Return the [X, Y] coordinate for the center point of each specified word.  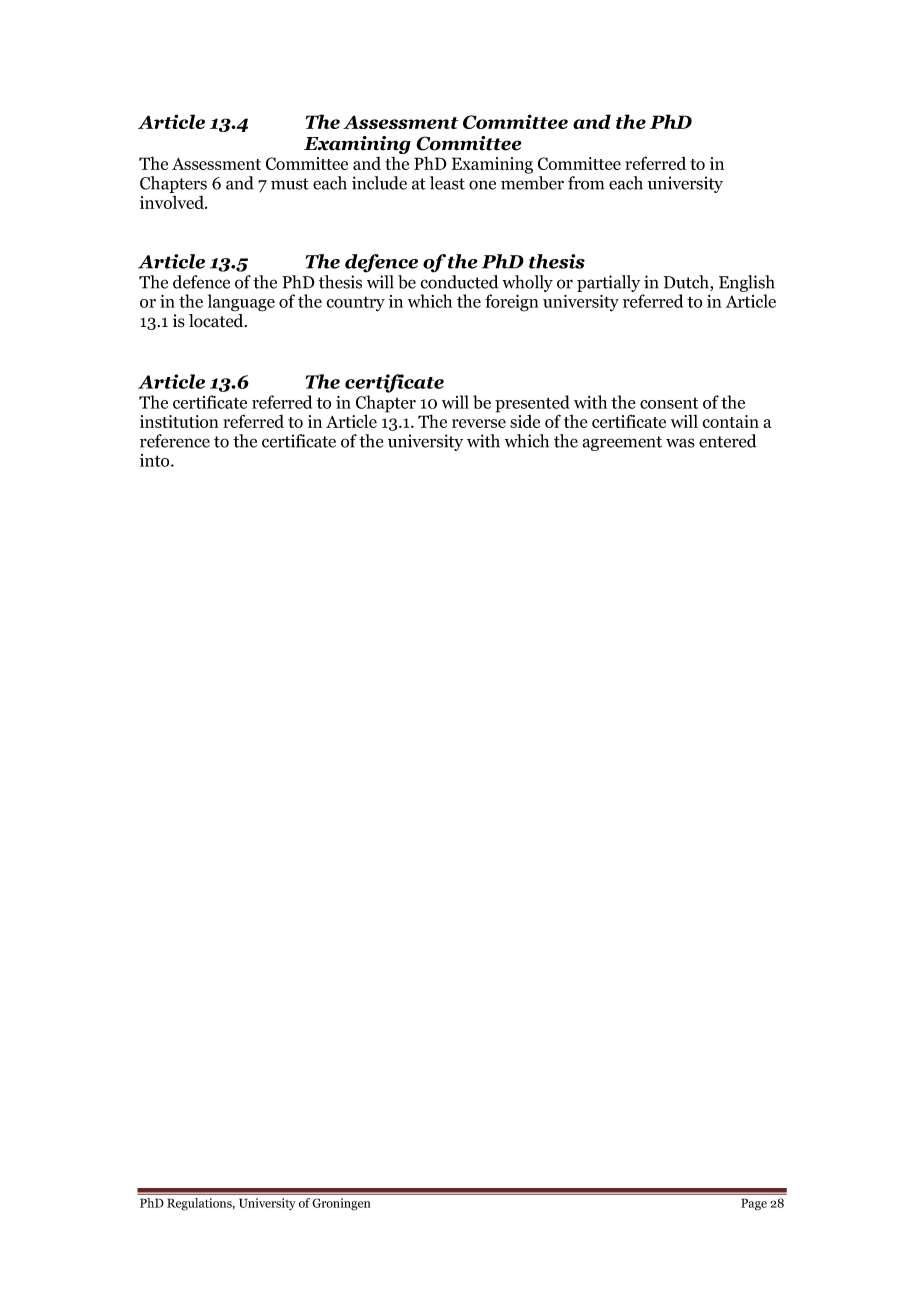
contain [730, 421]
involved [173, 202]
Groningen [341, 1204]
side [525, 421]
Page [754, 1204]
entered [728, 441]
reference [175, 441]
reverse [479, 423]
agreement [622, 443]
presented [532, 405]
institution [179, 421]
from [586, 183]
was [680, 443]
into [156, 460]
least [447, 183]
